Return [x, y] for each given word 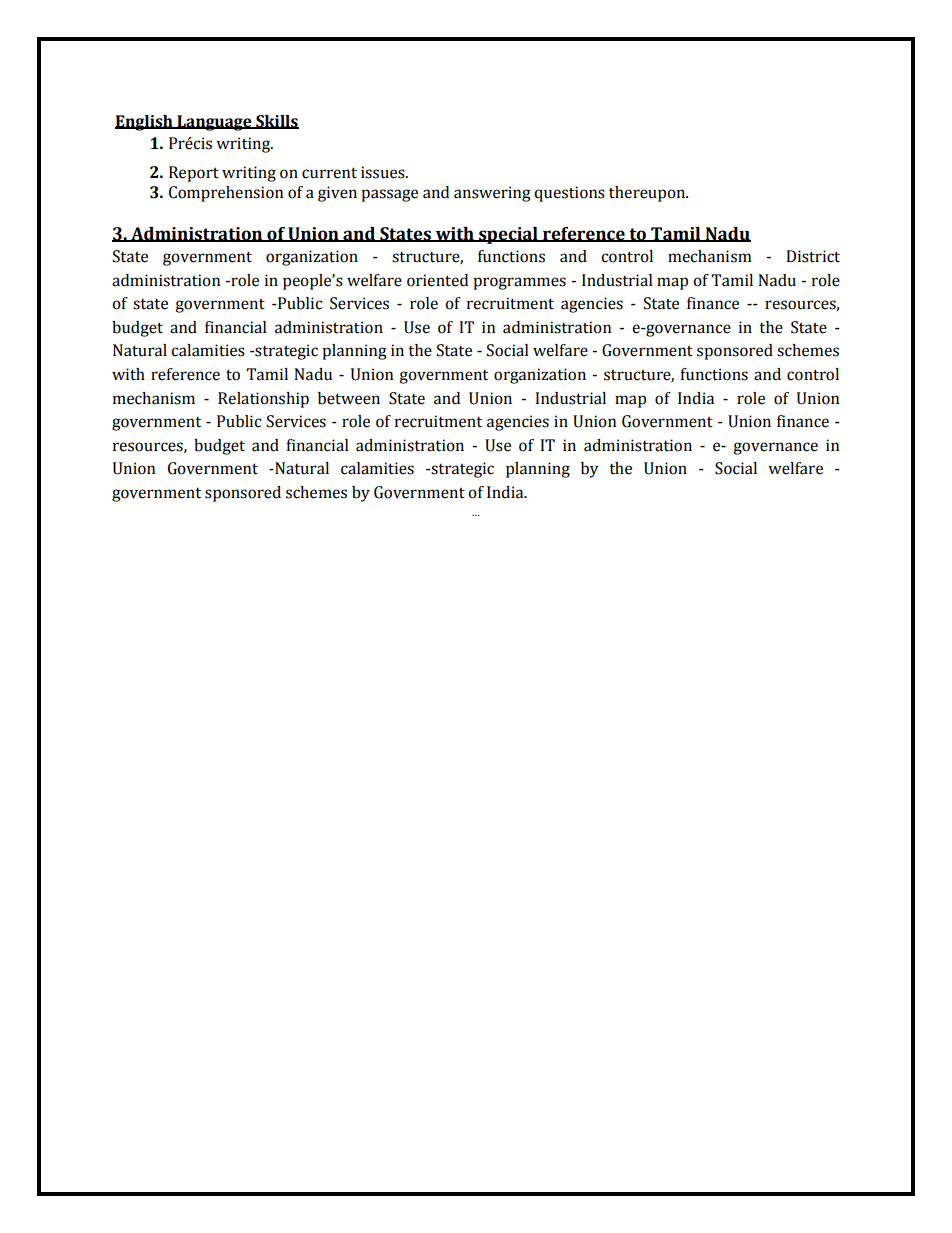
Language [214, 123]
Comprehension [226, 194]
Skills [276, 122]
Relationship [263, 400]
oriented [437, 280]
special [508, 235]
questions [569, 194]
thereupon [648, 194]
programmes [519, 283]
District [813, 256]
